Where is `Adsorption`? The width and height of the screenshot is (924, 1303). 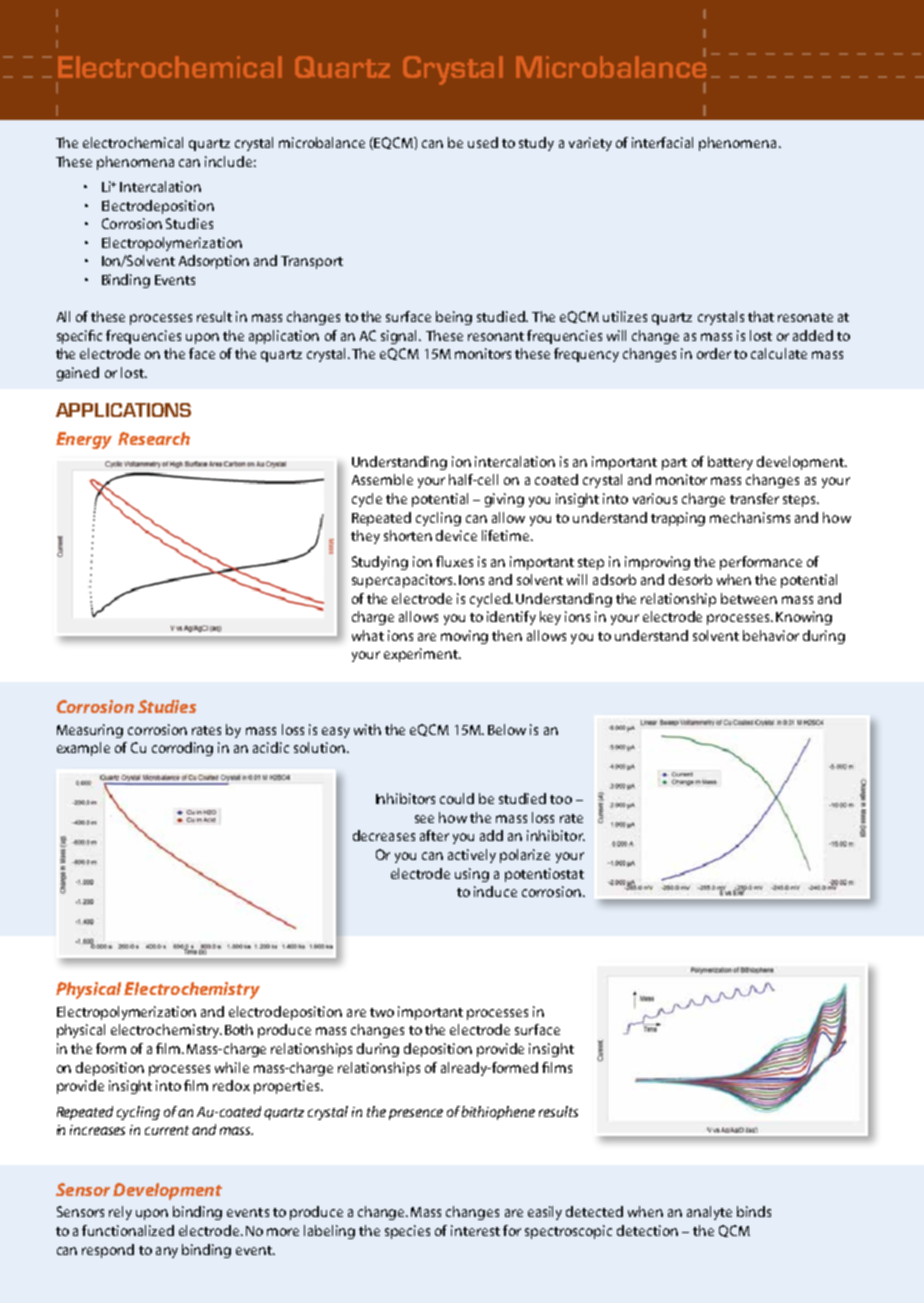
Adsorption is located at coordinates (214, 262).
